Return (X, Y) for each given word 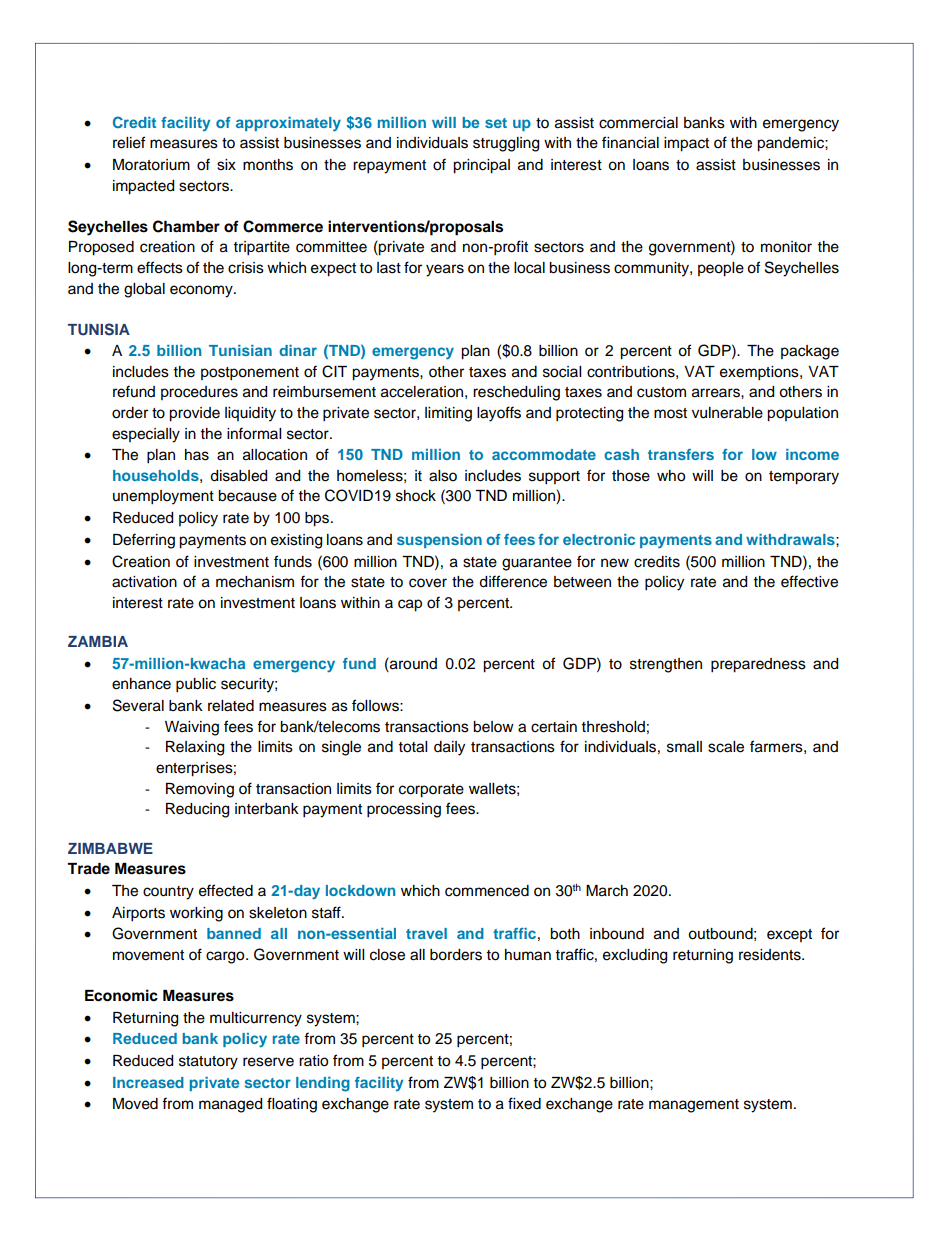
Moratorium (151, 165)
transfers (681, 454)
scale (726, 747)
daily (449, 748)
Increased (148, 1082)
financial (630, 142)
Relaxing (195, 748)
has (197, 455)
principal (481, 166)
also (443, 476)
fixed (524, 1103)
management (694, 1106)
